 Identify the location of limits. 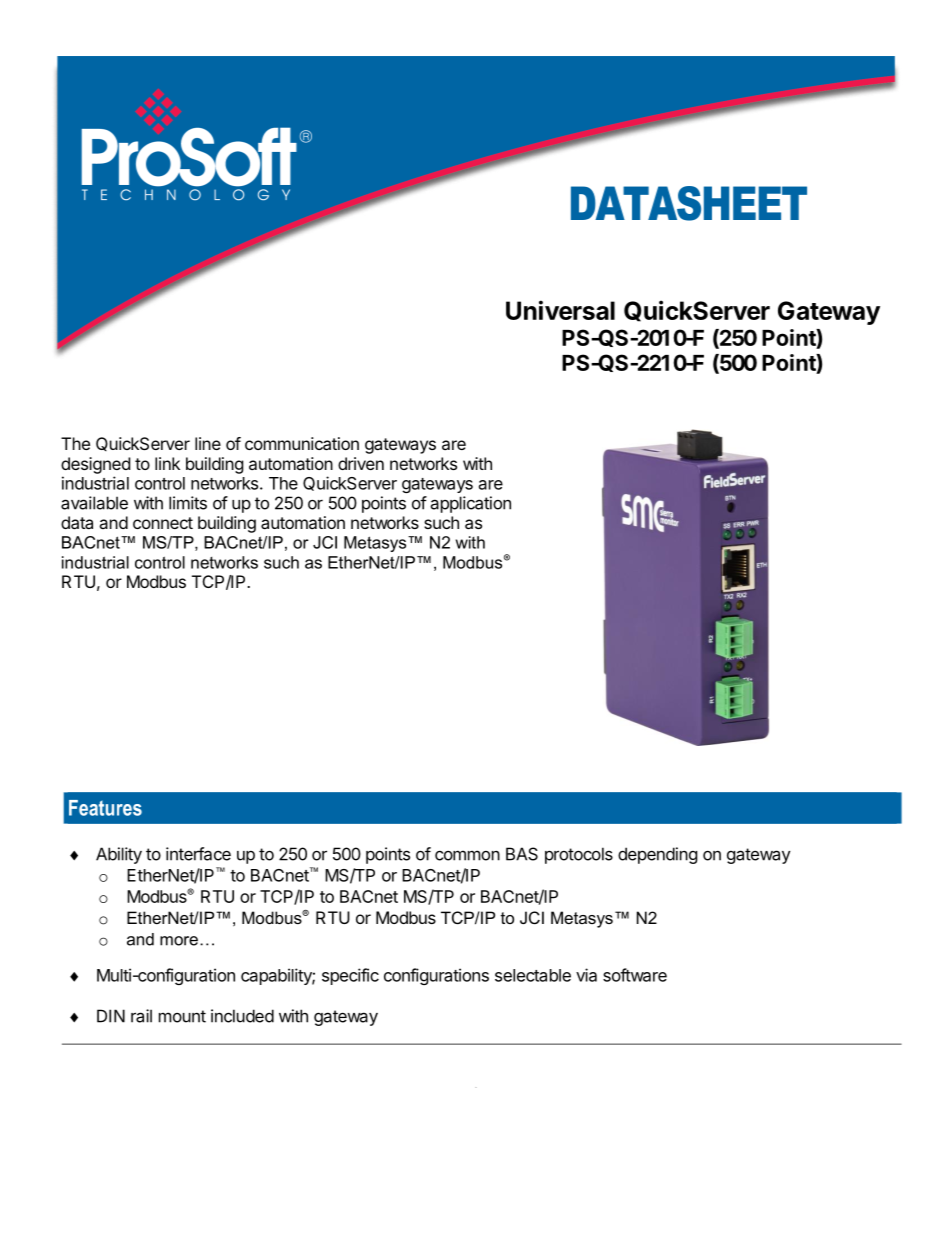
(188, 503).
